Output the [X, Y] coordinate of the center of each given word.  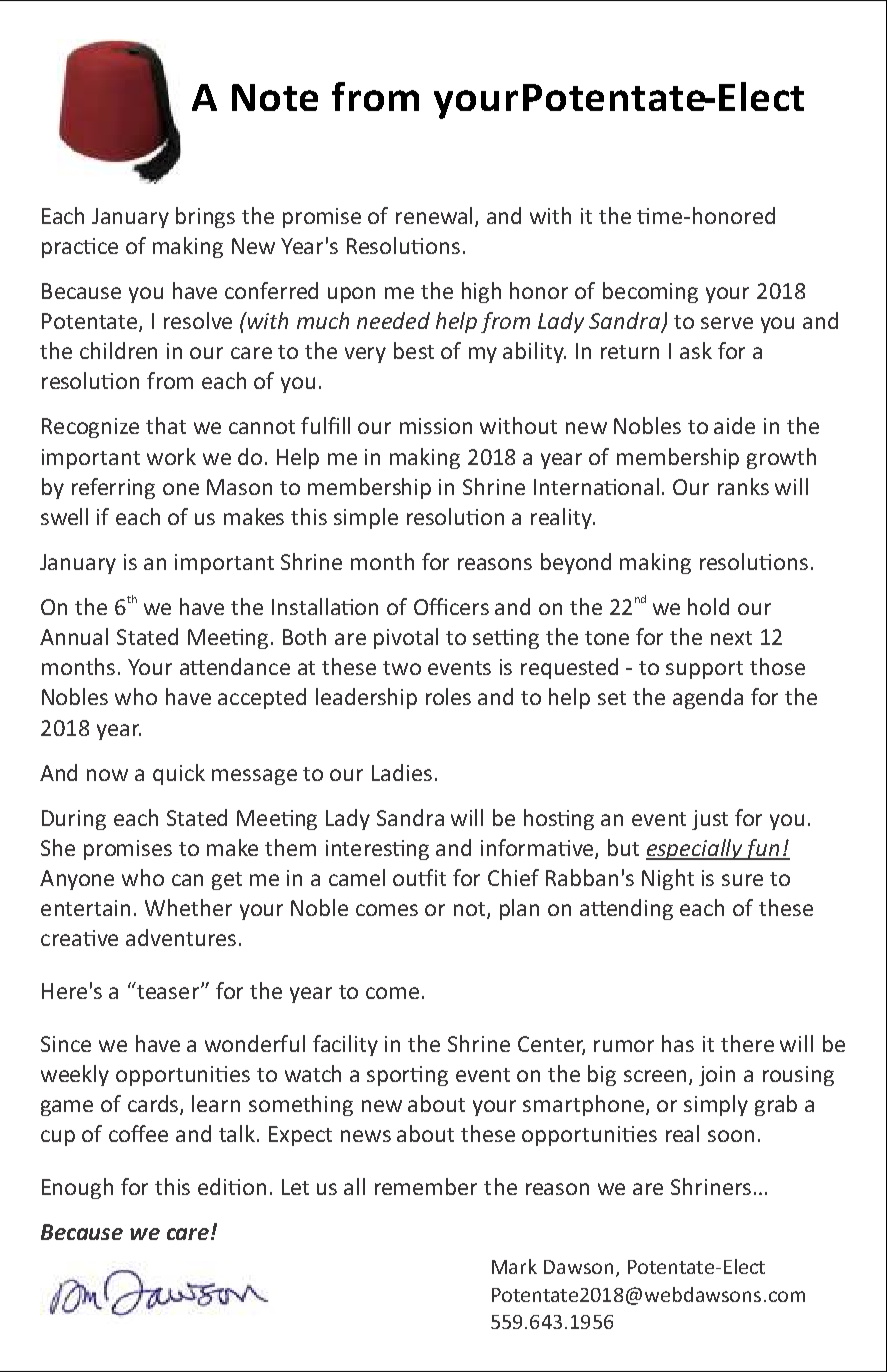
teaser [167, 990]
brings [205, 217]
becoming [650, 292]
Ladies [402, 772]
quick [179, 774]
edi [213, 1186]
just [710, 820]
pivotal [406, 638]
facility [345, 1045]
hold [708, 606]
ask [696, 350]
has [678, 1043]
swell [64, 516]
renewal [434, 215]
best [414, 350]
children [118, 350]
